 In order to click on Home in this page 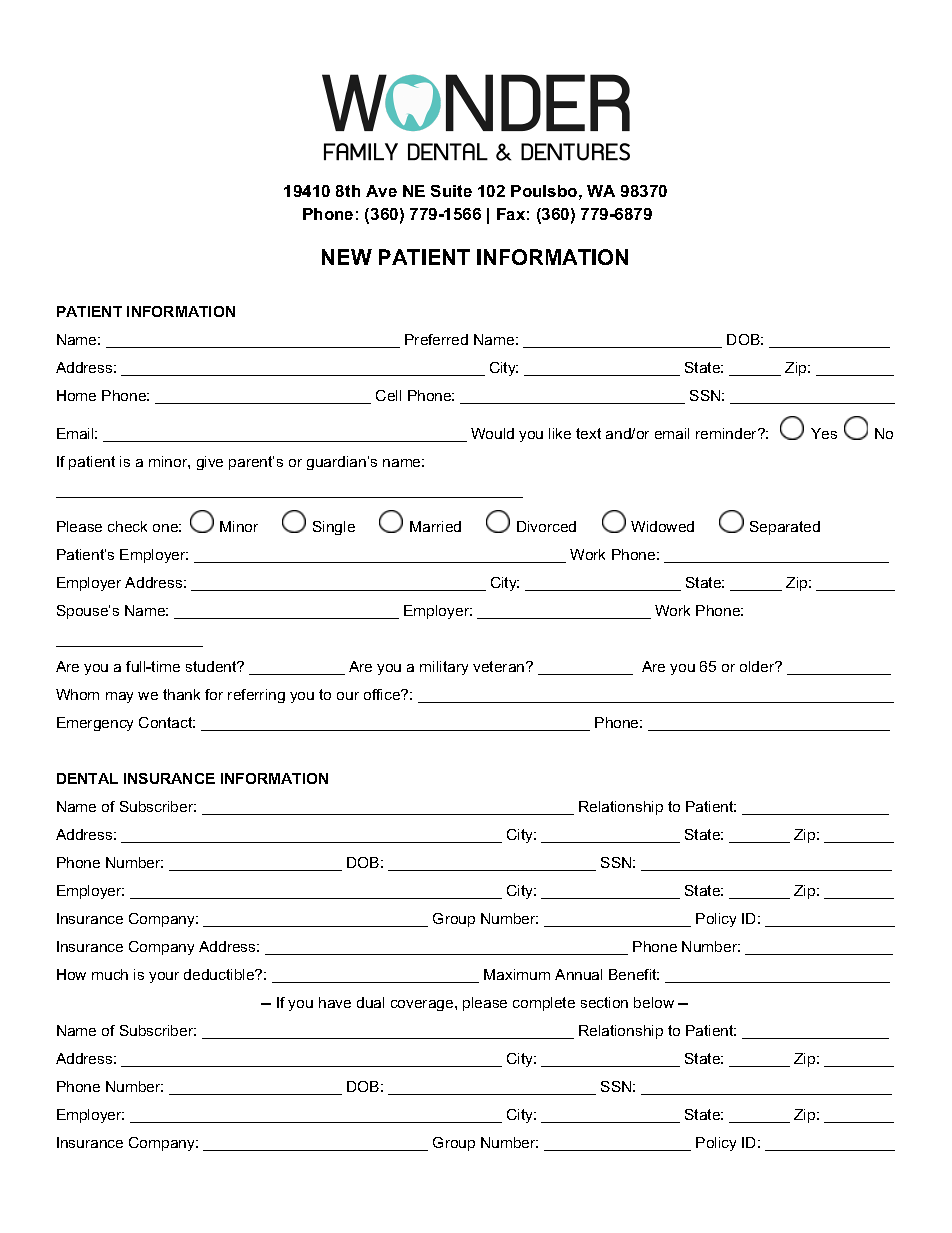, I will do `click(76, 395)`.
